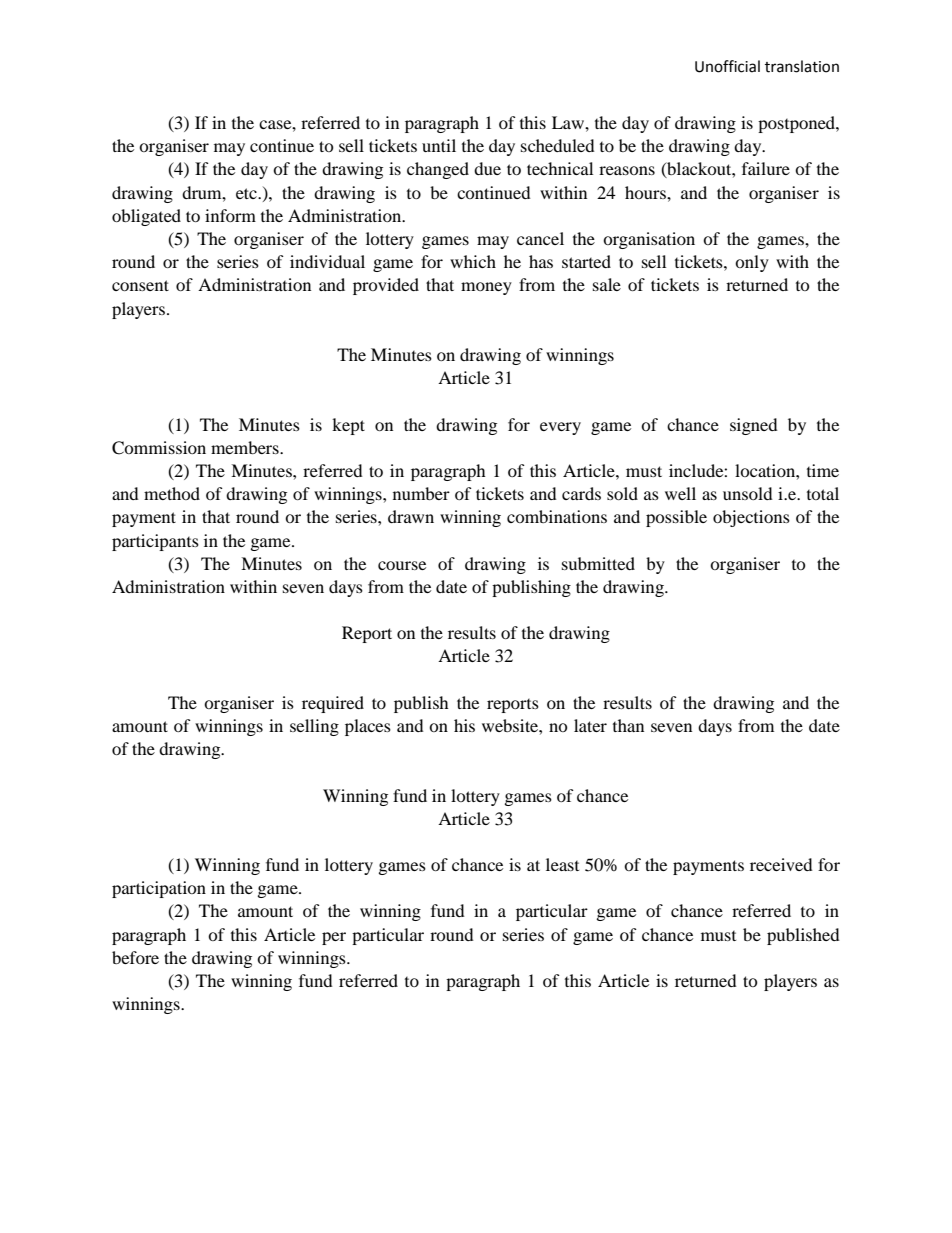 The width and height of the screenshot is (952, 1233). Describe the element at coordinates (781, 864) in the screenshot. I see `received` at that location.
